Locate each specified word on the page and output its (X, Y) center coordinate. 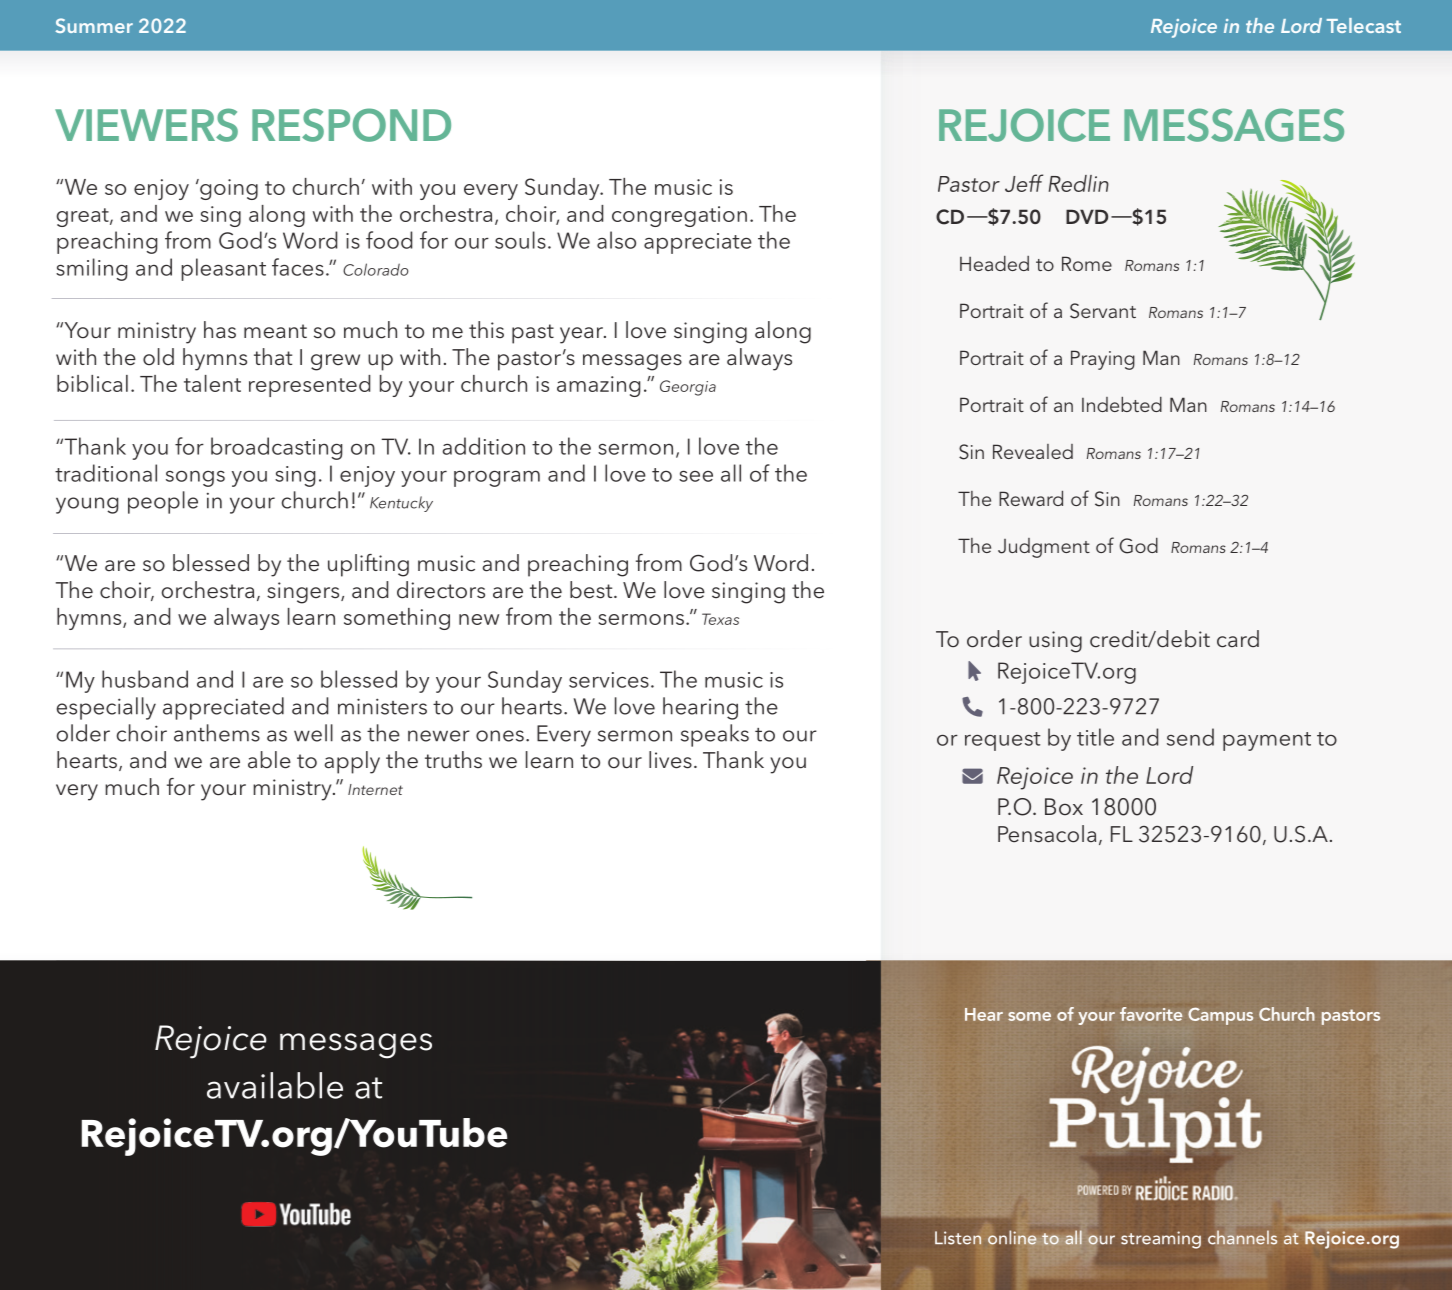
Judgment (1044, 548)
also (616, 240)
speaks (715, 735)
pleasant (223, 269)
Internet (375, 789)
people (163, 502)
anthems (217, 733)
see (696, 476)
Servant (1103, 311)
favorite (1151, 1014)
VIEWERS (146, 125)
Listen (958, 1238)
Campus (1220, 1016)
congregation (679, 216)
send (1190, 737)
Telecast (1364, 25)
